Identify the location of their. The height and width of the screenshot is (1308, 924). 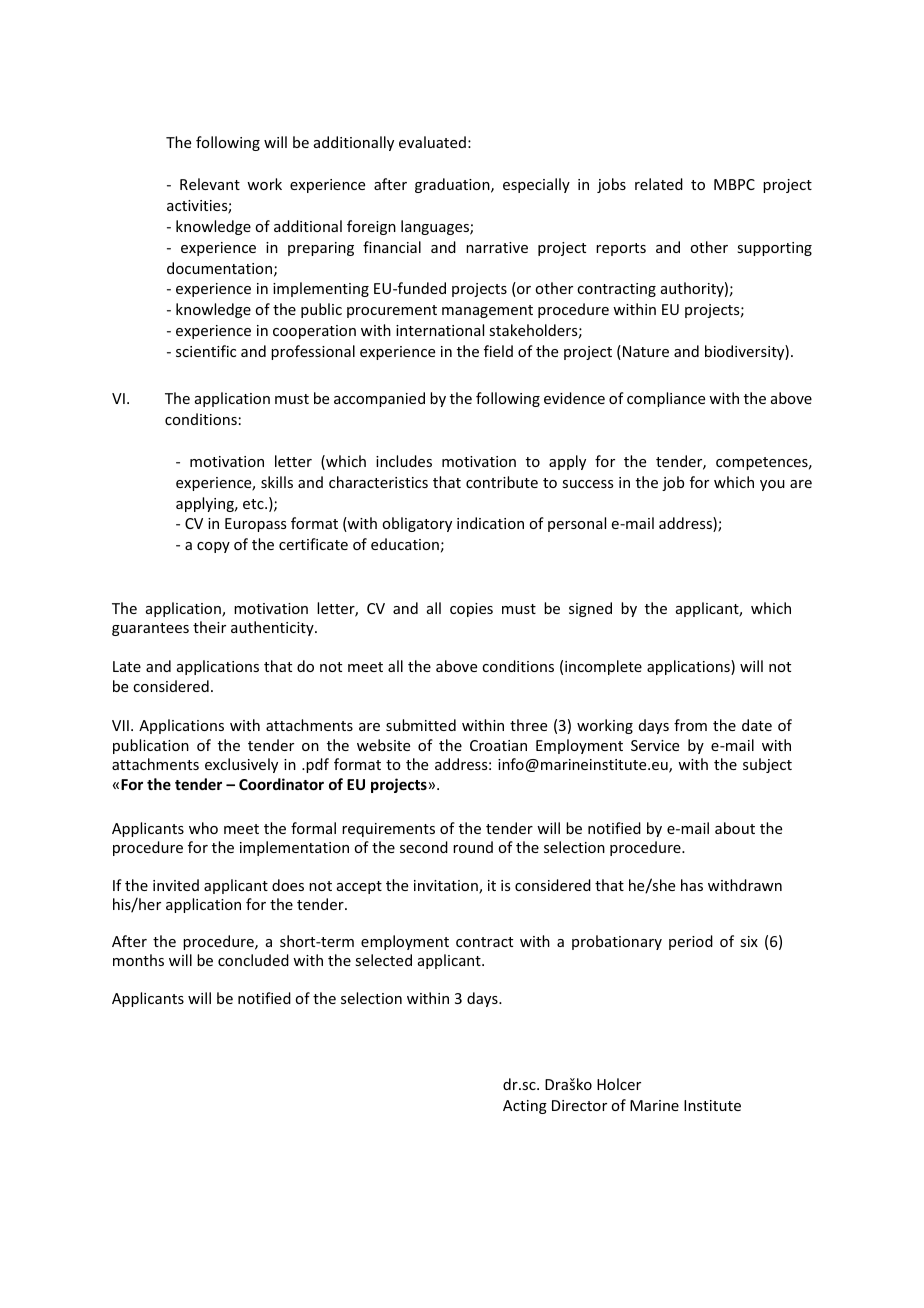
(209, 627).
